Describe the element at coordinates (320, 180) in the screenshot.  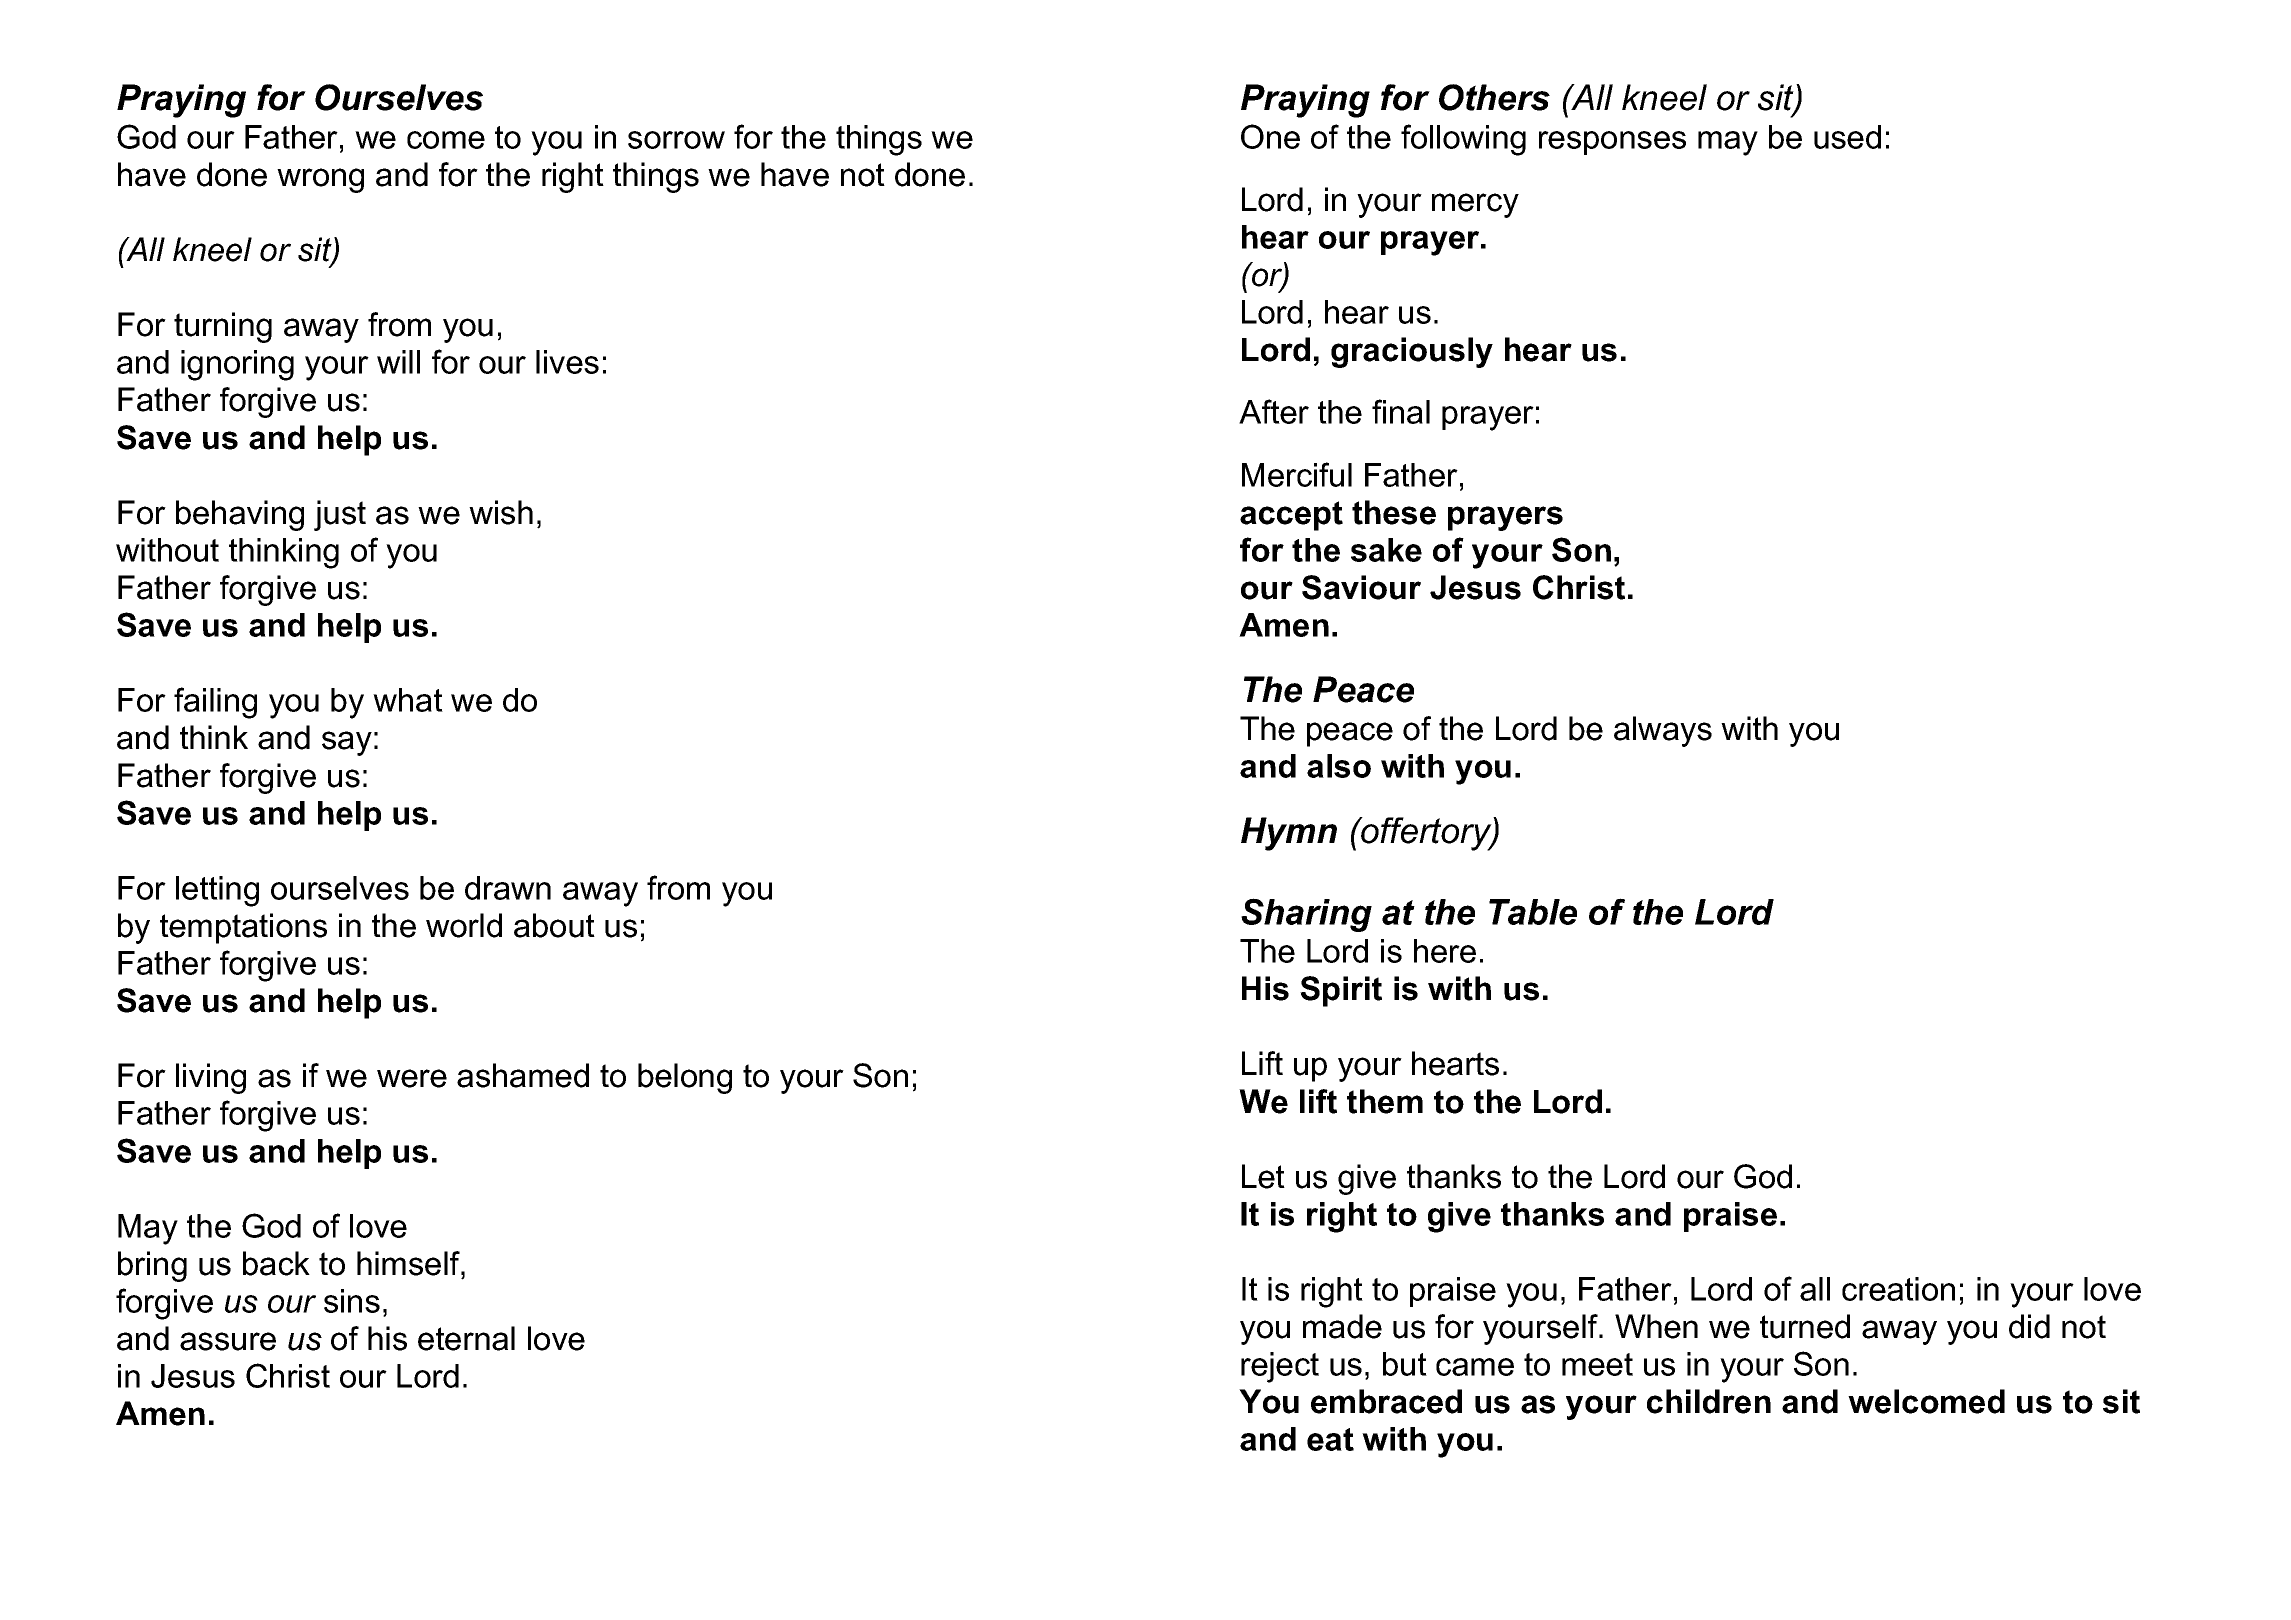
I see `wrong` at that location.
